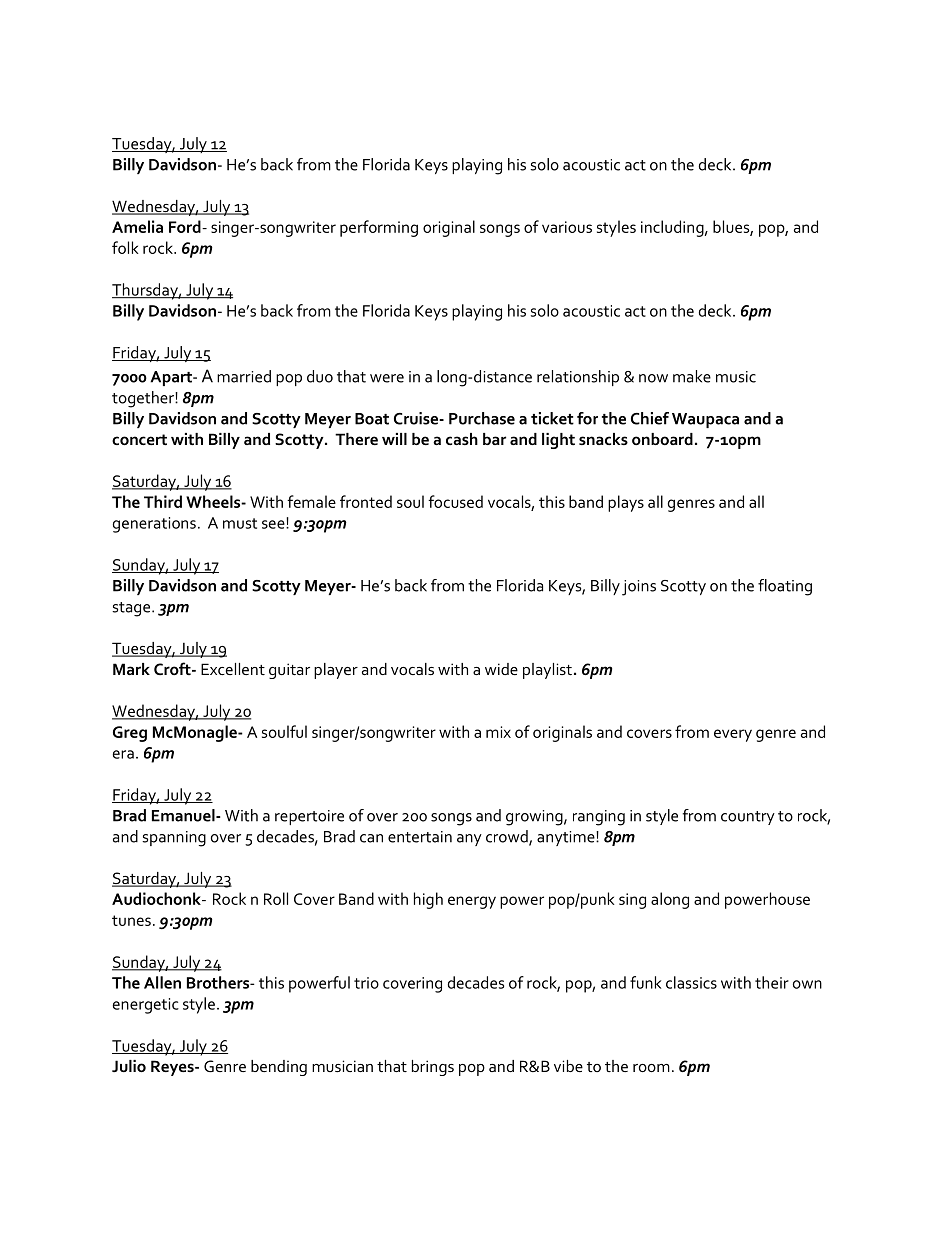 This screenshot has width=952, height=1233. What do you see at coordinates (785, 587) in the screenshot?
I see `floating` at bounding box center [785, 587].
